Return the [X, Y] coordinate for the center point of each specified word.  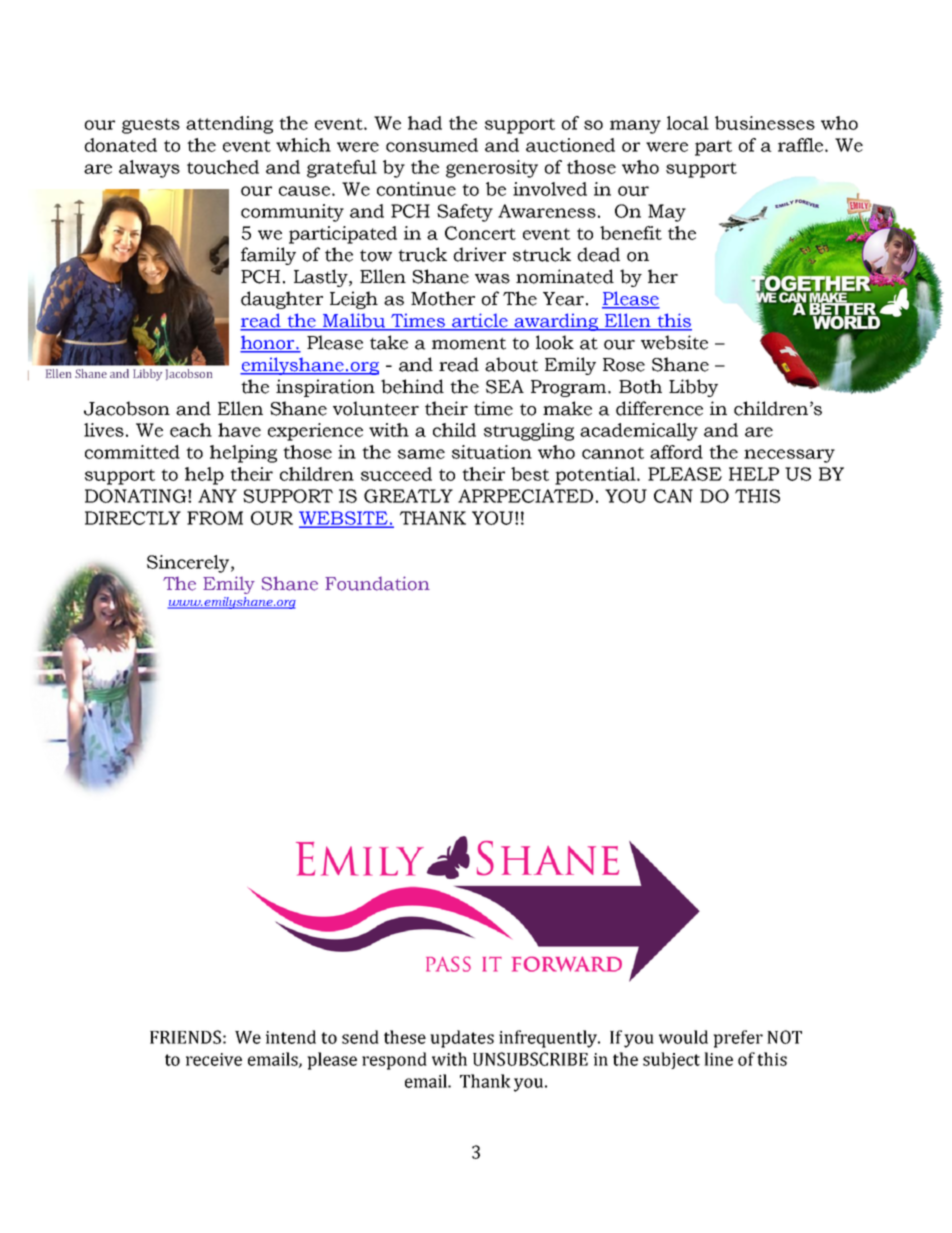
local [688, 123]
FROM [215, 518]
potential [596, 476]
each [191, 430]
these [405, 1037]
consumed [432, 145]
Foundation [377, 583]
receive [214, 1059]
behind [412, 386]
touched [223, 167]
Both [640, 386]
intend [291, 1037]
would [683, 1037]
